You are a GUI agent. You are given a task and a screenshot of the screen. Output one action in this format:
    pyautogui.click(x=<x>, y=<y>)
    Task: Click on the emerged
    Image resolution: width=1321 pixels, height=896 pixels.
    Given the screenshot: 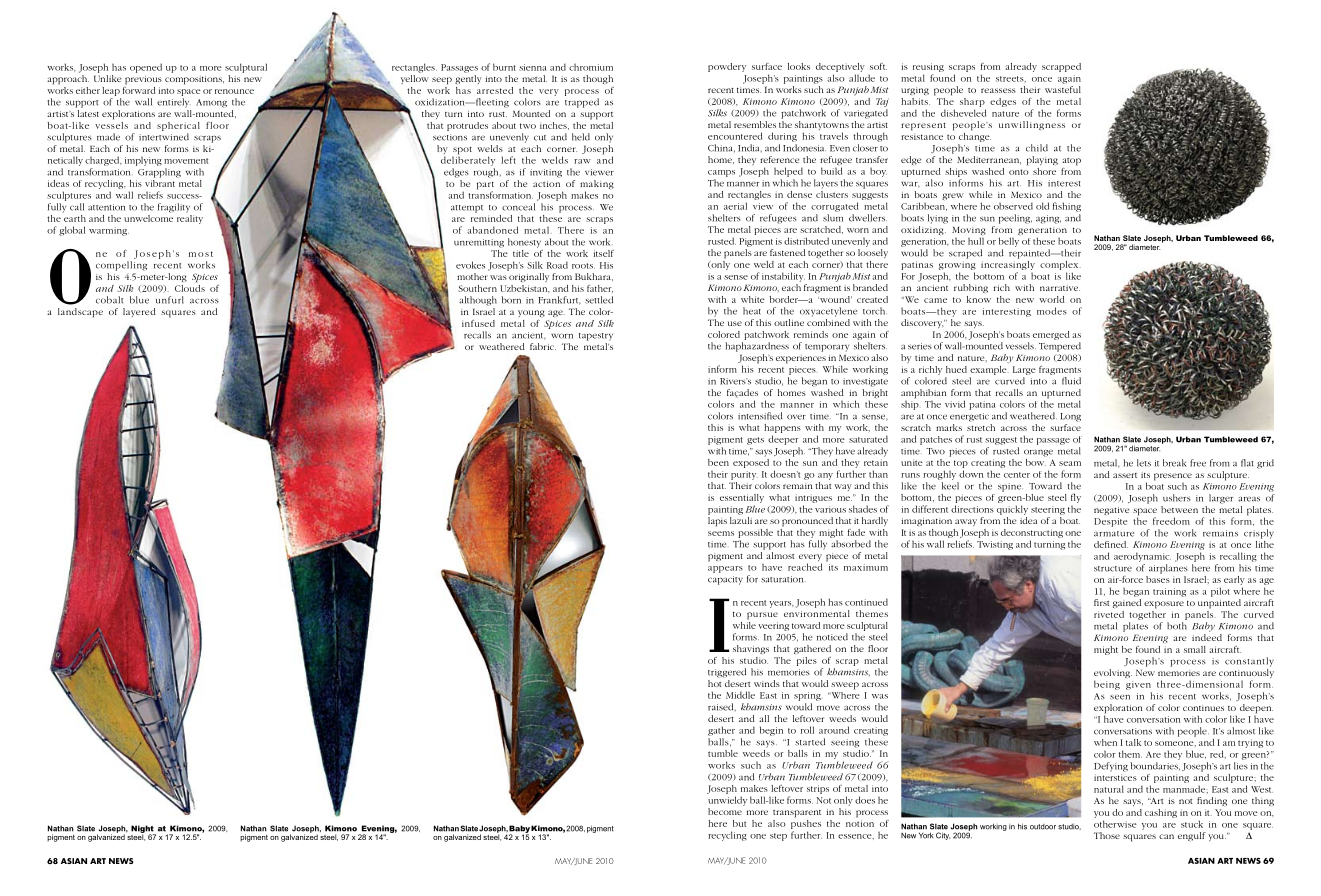 What is the action you would take?
    pyautogui.click(x=1051, y=335)
